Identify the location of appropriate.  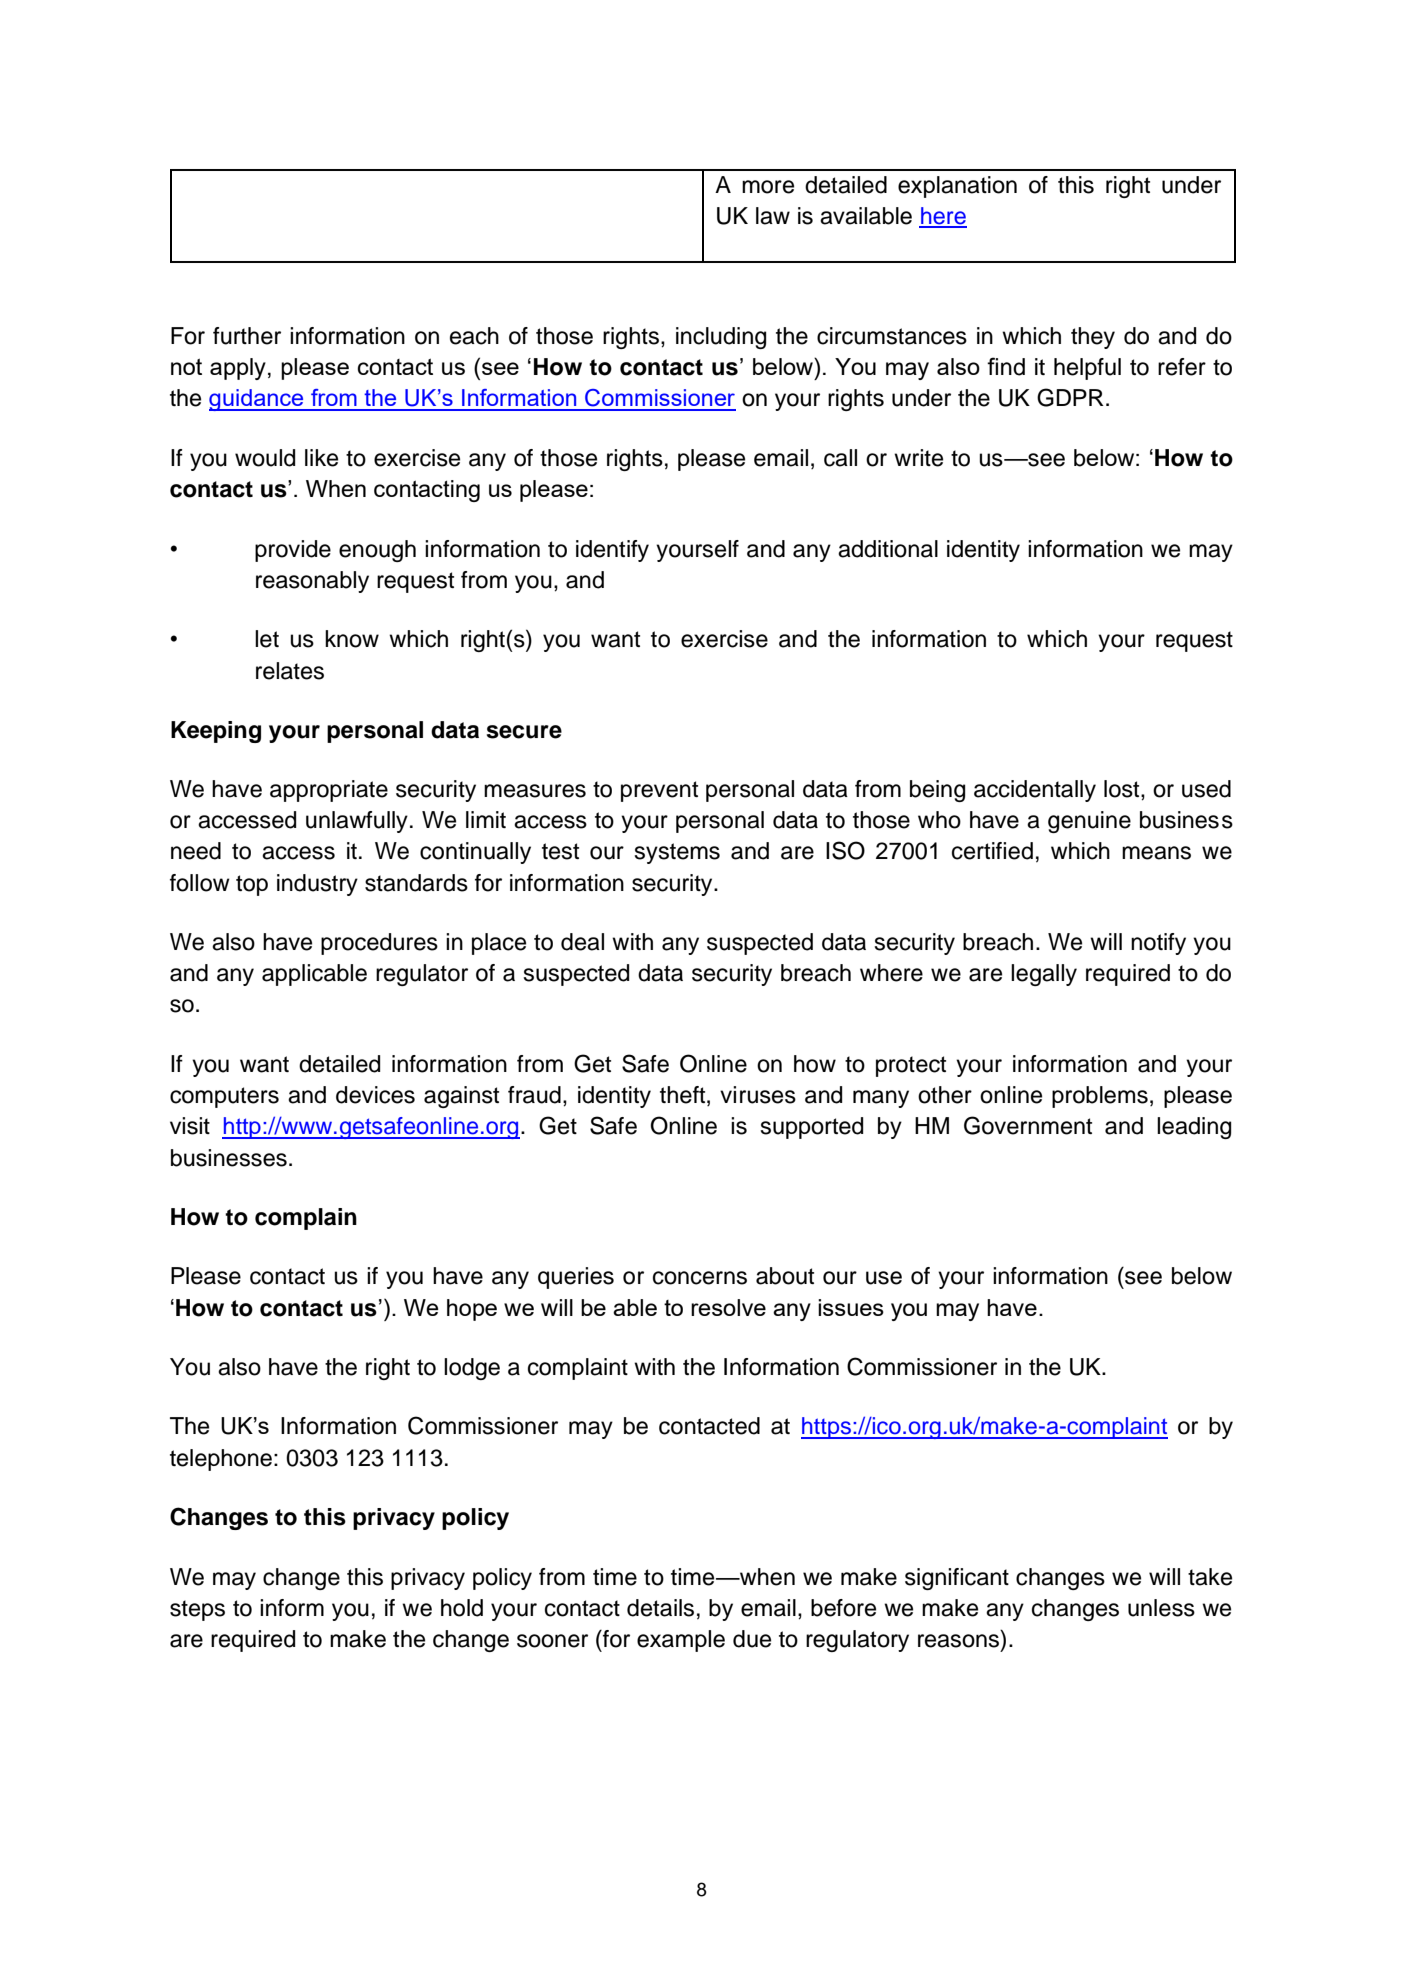
(329, 791).
